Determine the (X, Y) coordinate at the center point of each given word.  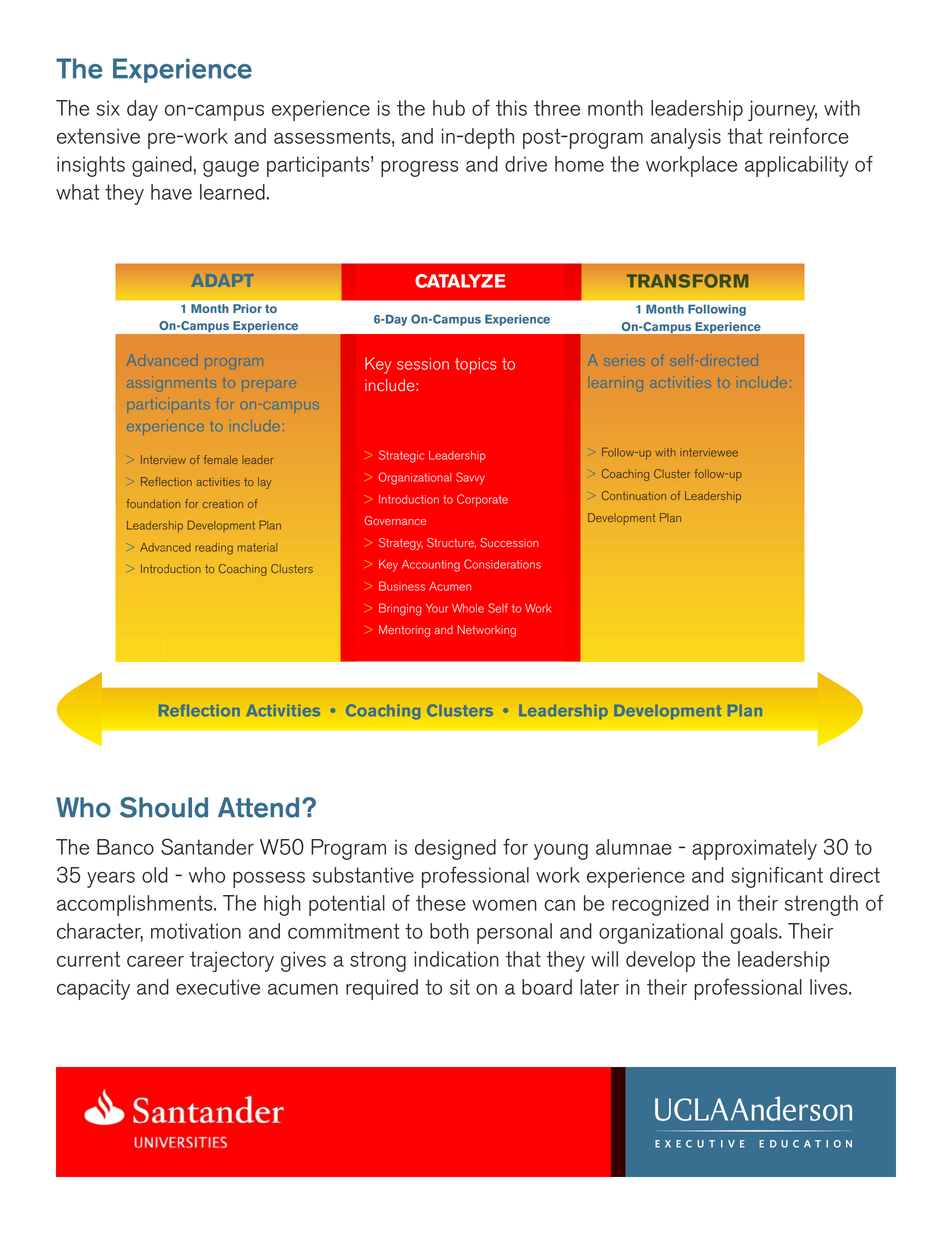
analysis (686, 138)
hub (449, 108)
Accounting (431, 566)
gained (162, 166)
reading (214, 549)
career (155, 961)
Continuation (634, 495)
